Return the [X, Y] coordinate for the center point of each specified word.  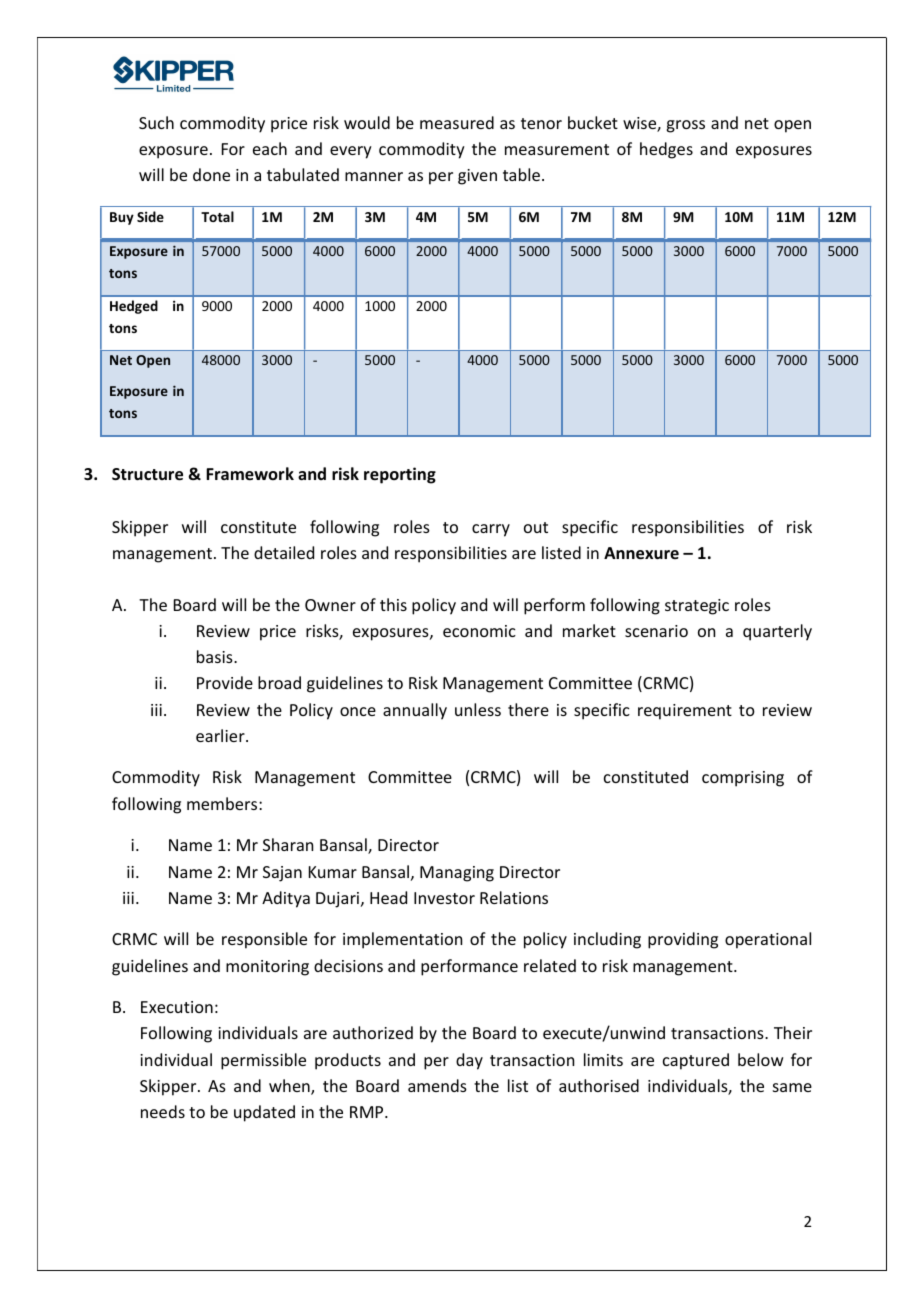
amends [437, 1085]
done [211, 174]
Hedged [134, 307]
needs [163, 1111]
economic [479, 631]
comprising [743, 779]
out [536, 527]
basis [216, 656]
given [477, 177]
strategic [697, 607]
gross [685, 126]
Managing [457, 874]
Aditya [286, 899]
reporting [400, 475]
